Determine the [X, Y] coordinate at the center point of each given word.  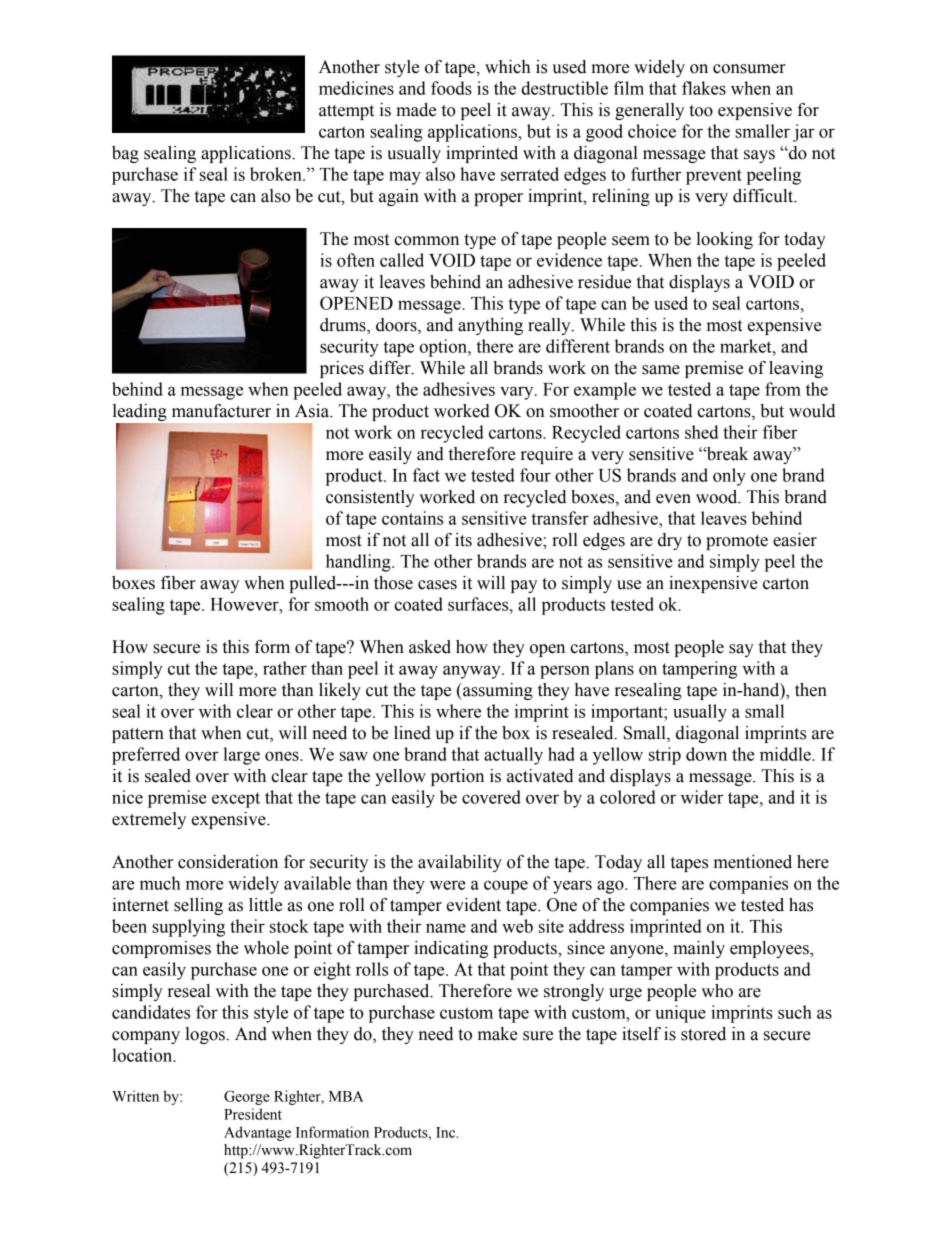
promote [737, 542]
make [498, 1034]
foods [451, 88]
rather [285, 668]
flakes [704, 88]
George [247, 1097]
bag [125, 154]
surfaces [479, 604]
